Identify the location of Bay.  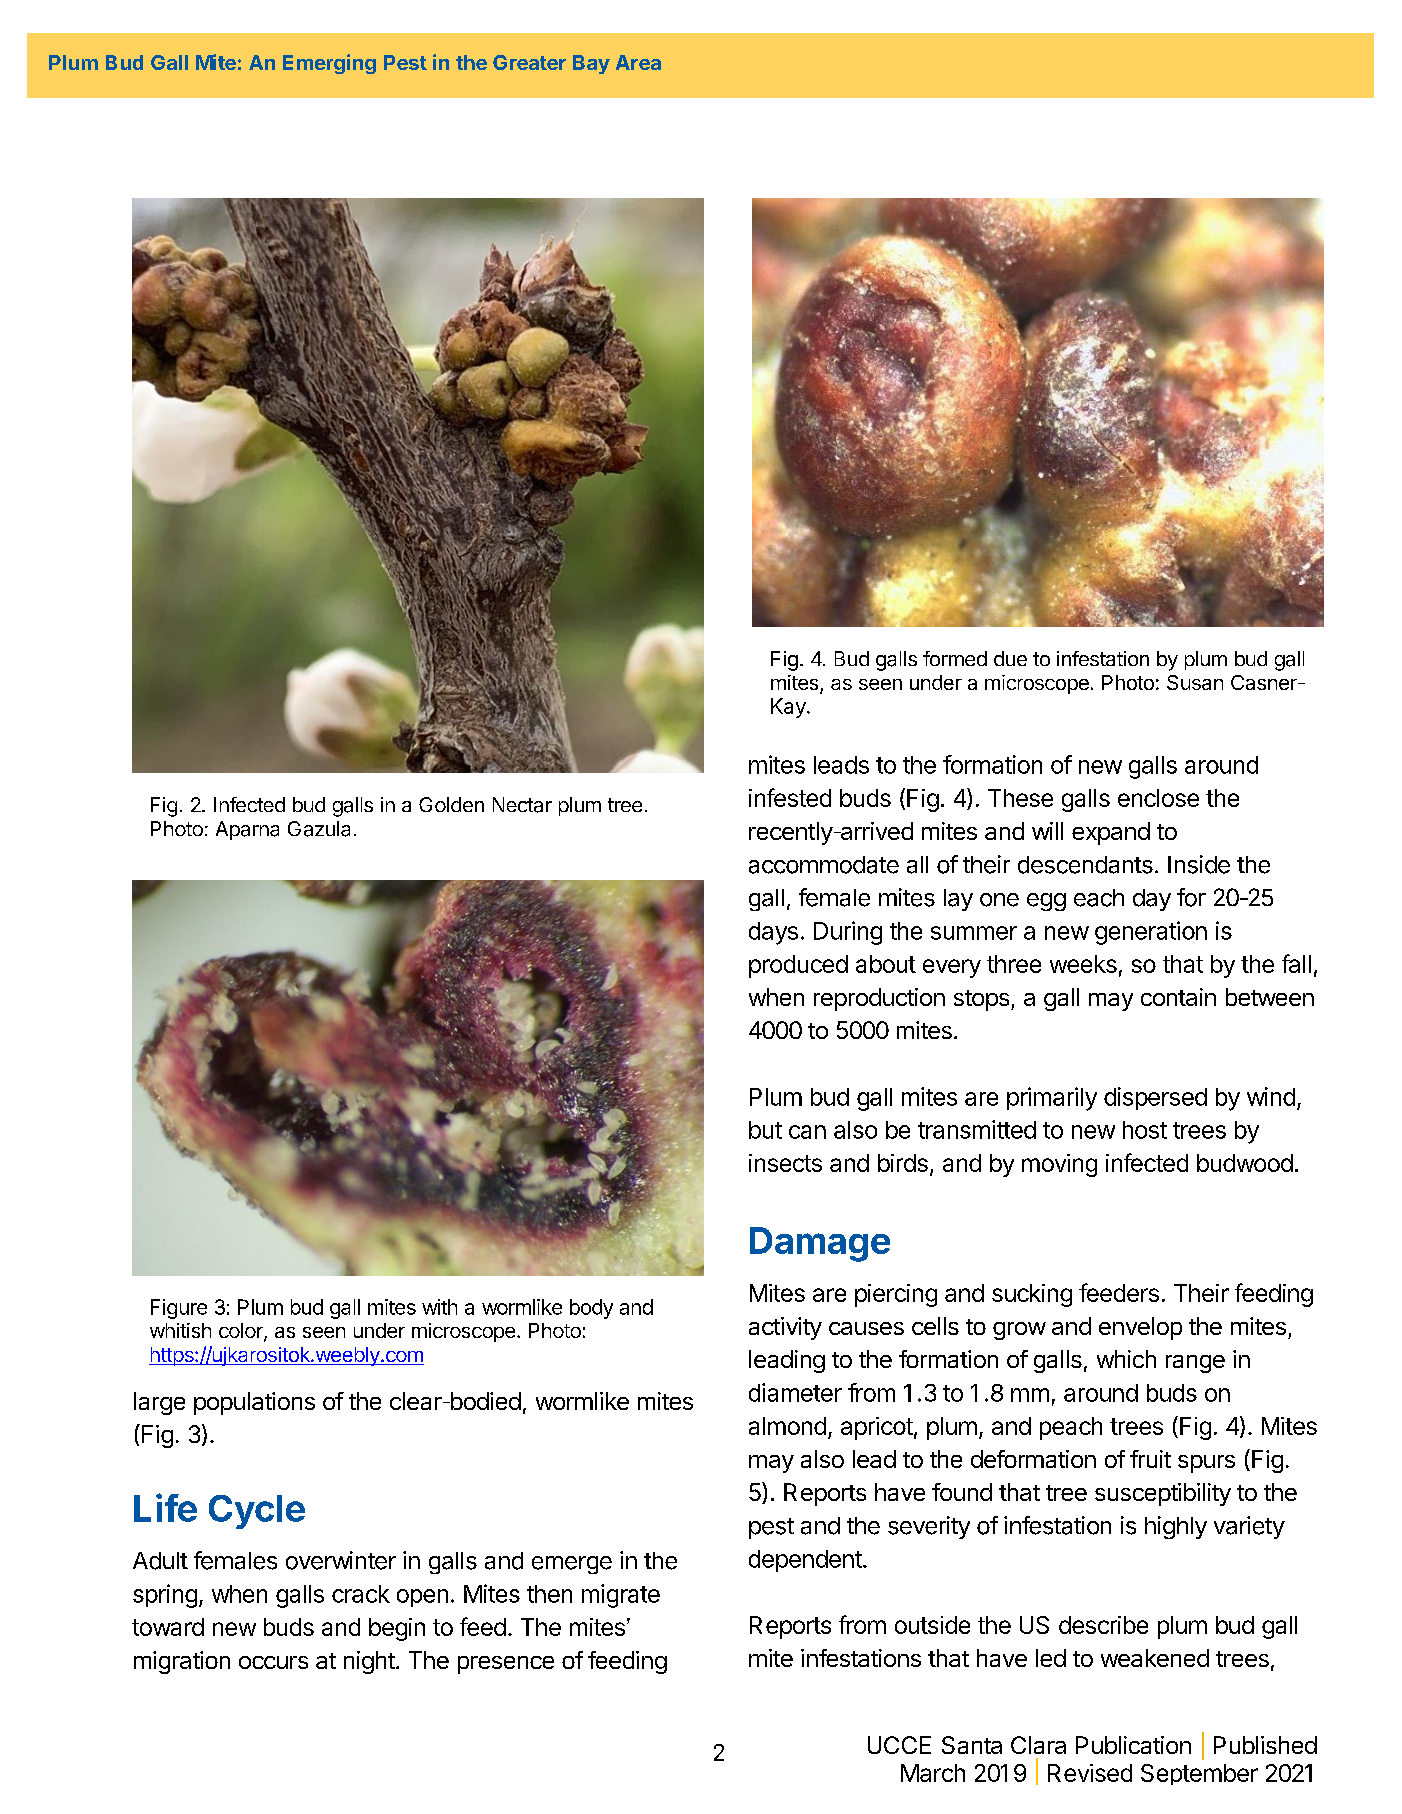
(591, 64).
